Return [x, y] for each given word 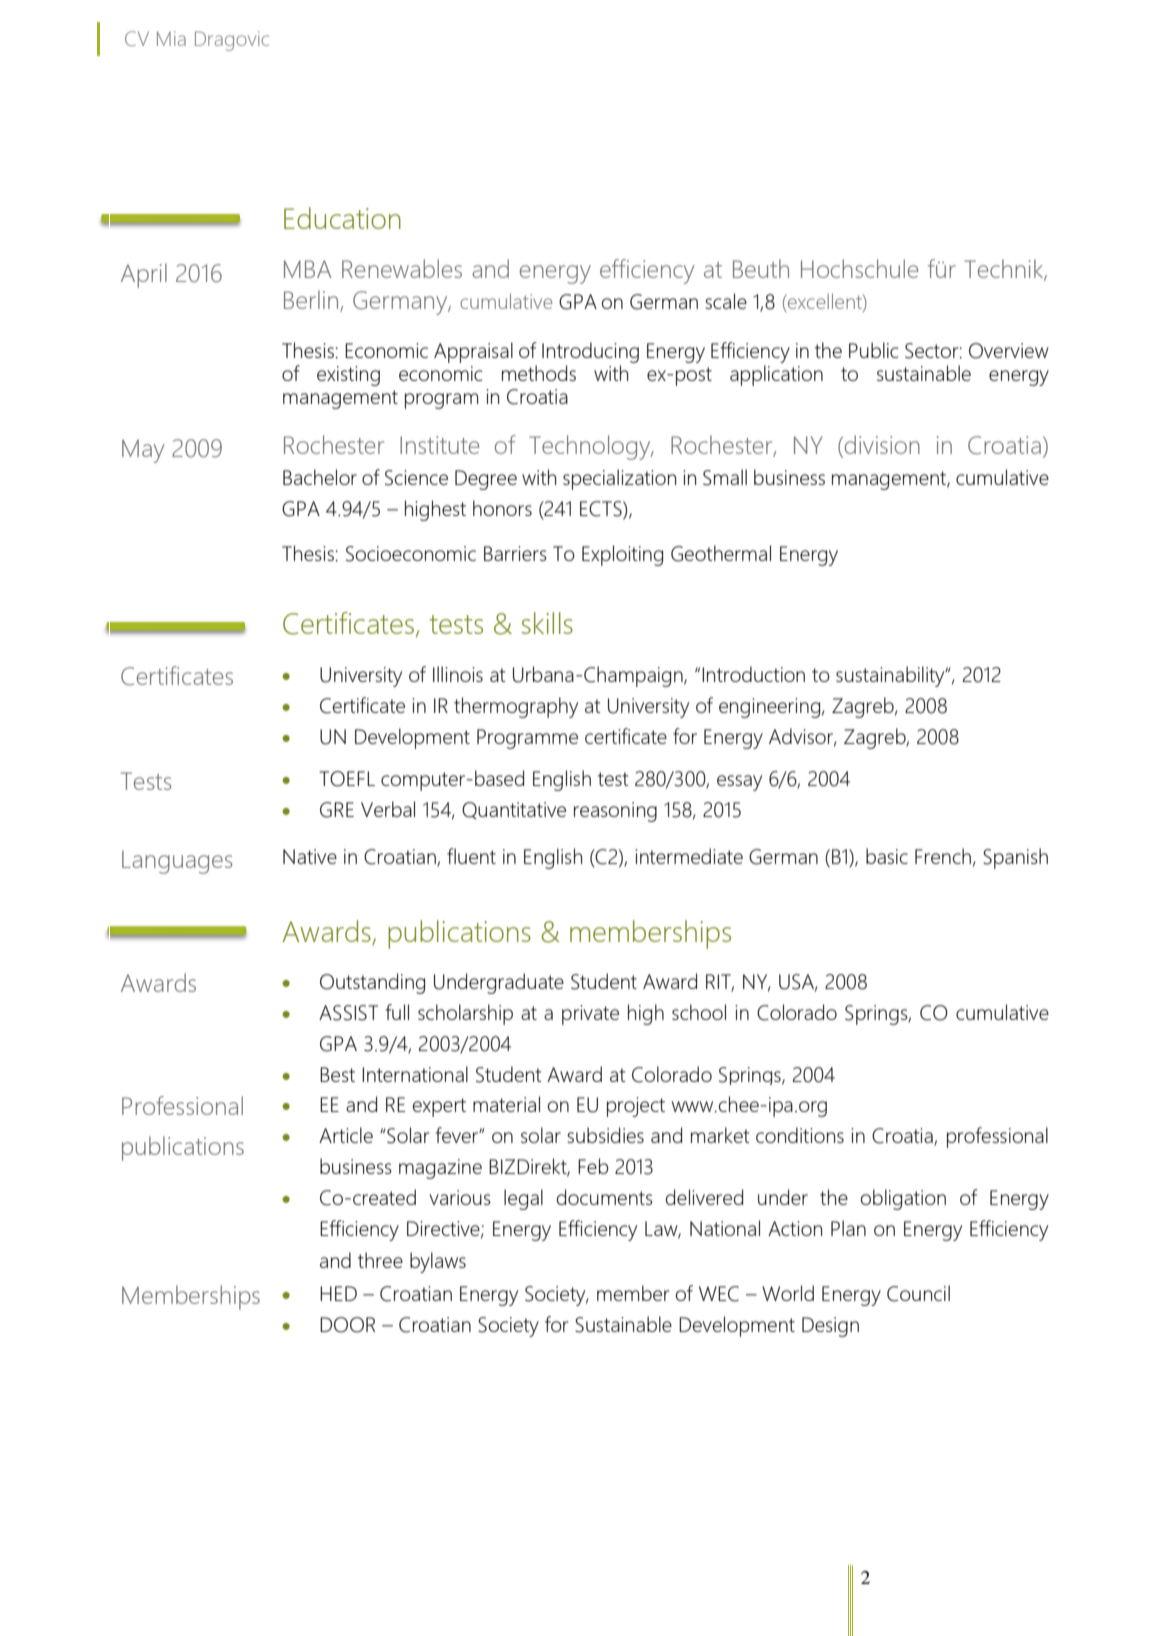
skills [547, 623]
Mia [171, 38]
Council [918, 1293]
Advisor [802, 737]
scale [726, 301]
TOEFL [347, 779]
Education [342, 218]
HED [338, 1293]
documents [605, 1197]
